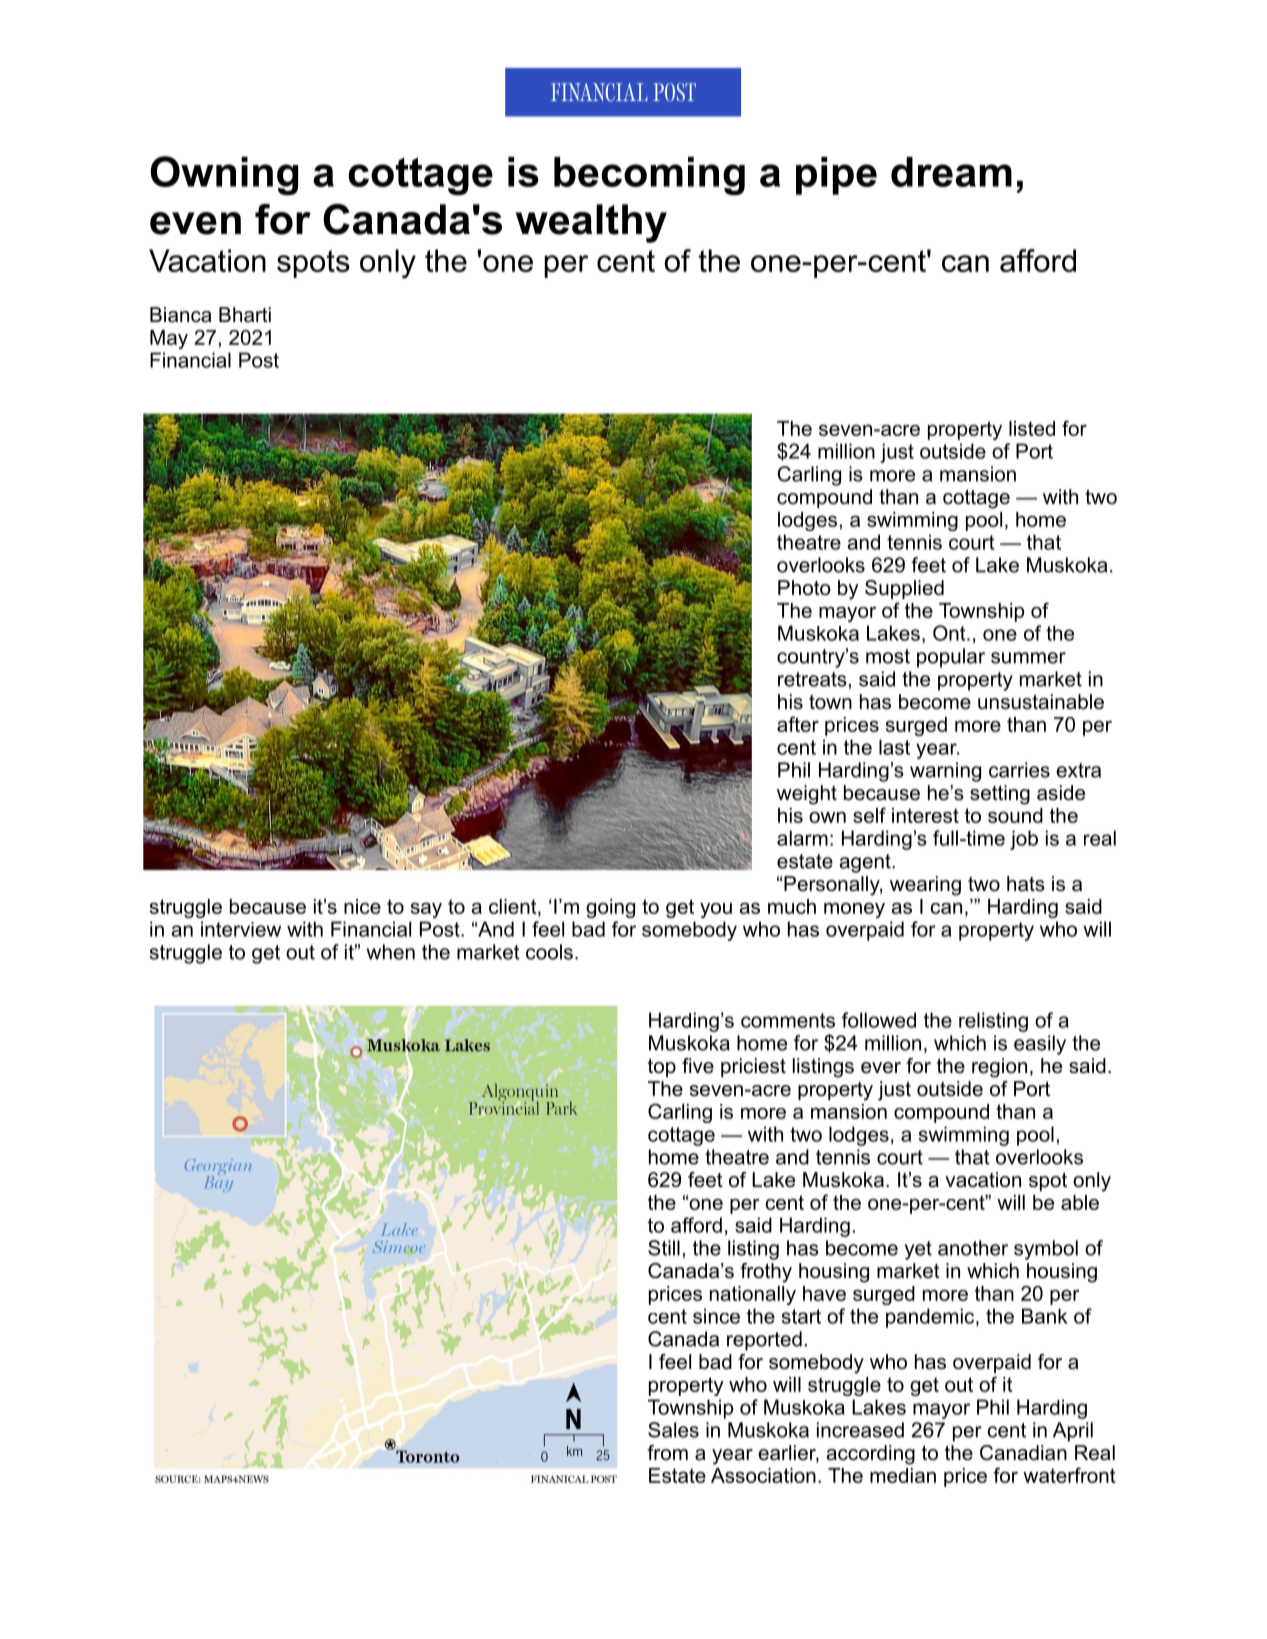 Image resolution: width=1267 pixels, height=1639 pixels. Describe the element at coordinates (662, 1068) in the screenshot. I see `top` at that location.
